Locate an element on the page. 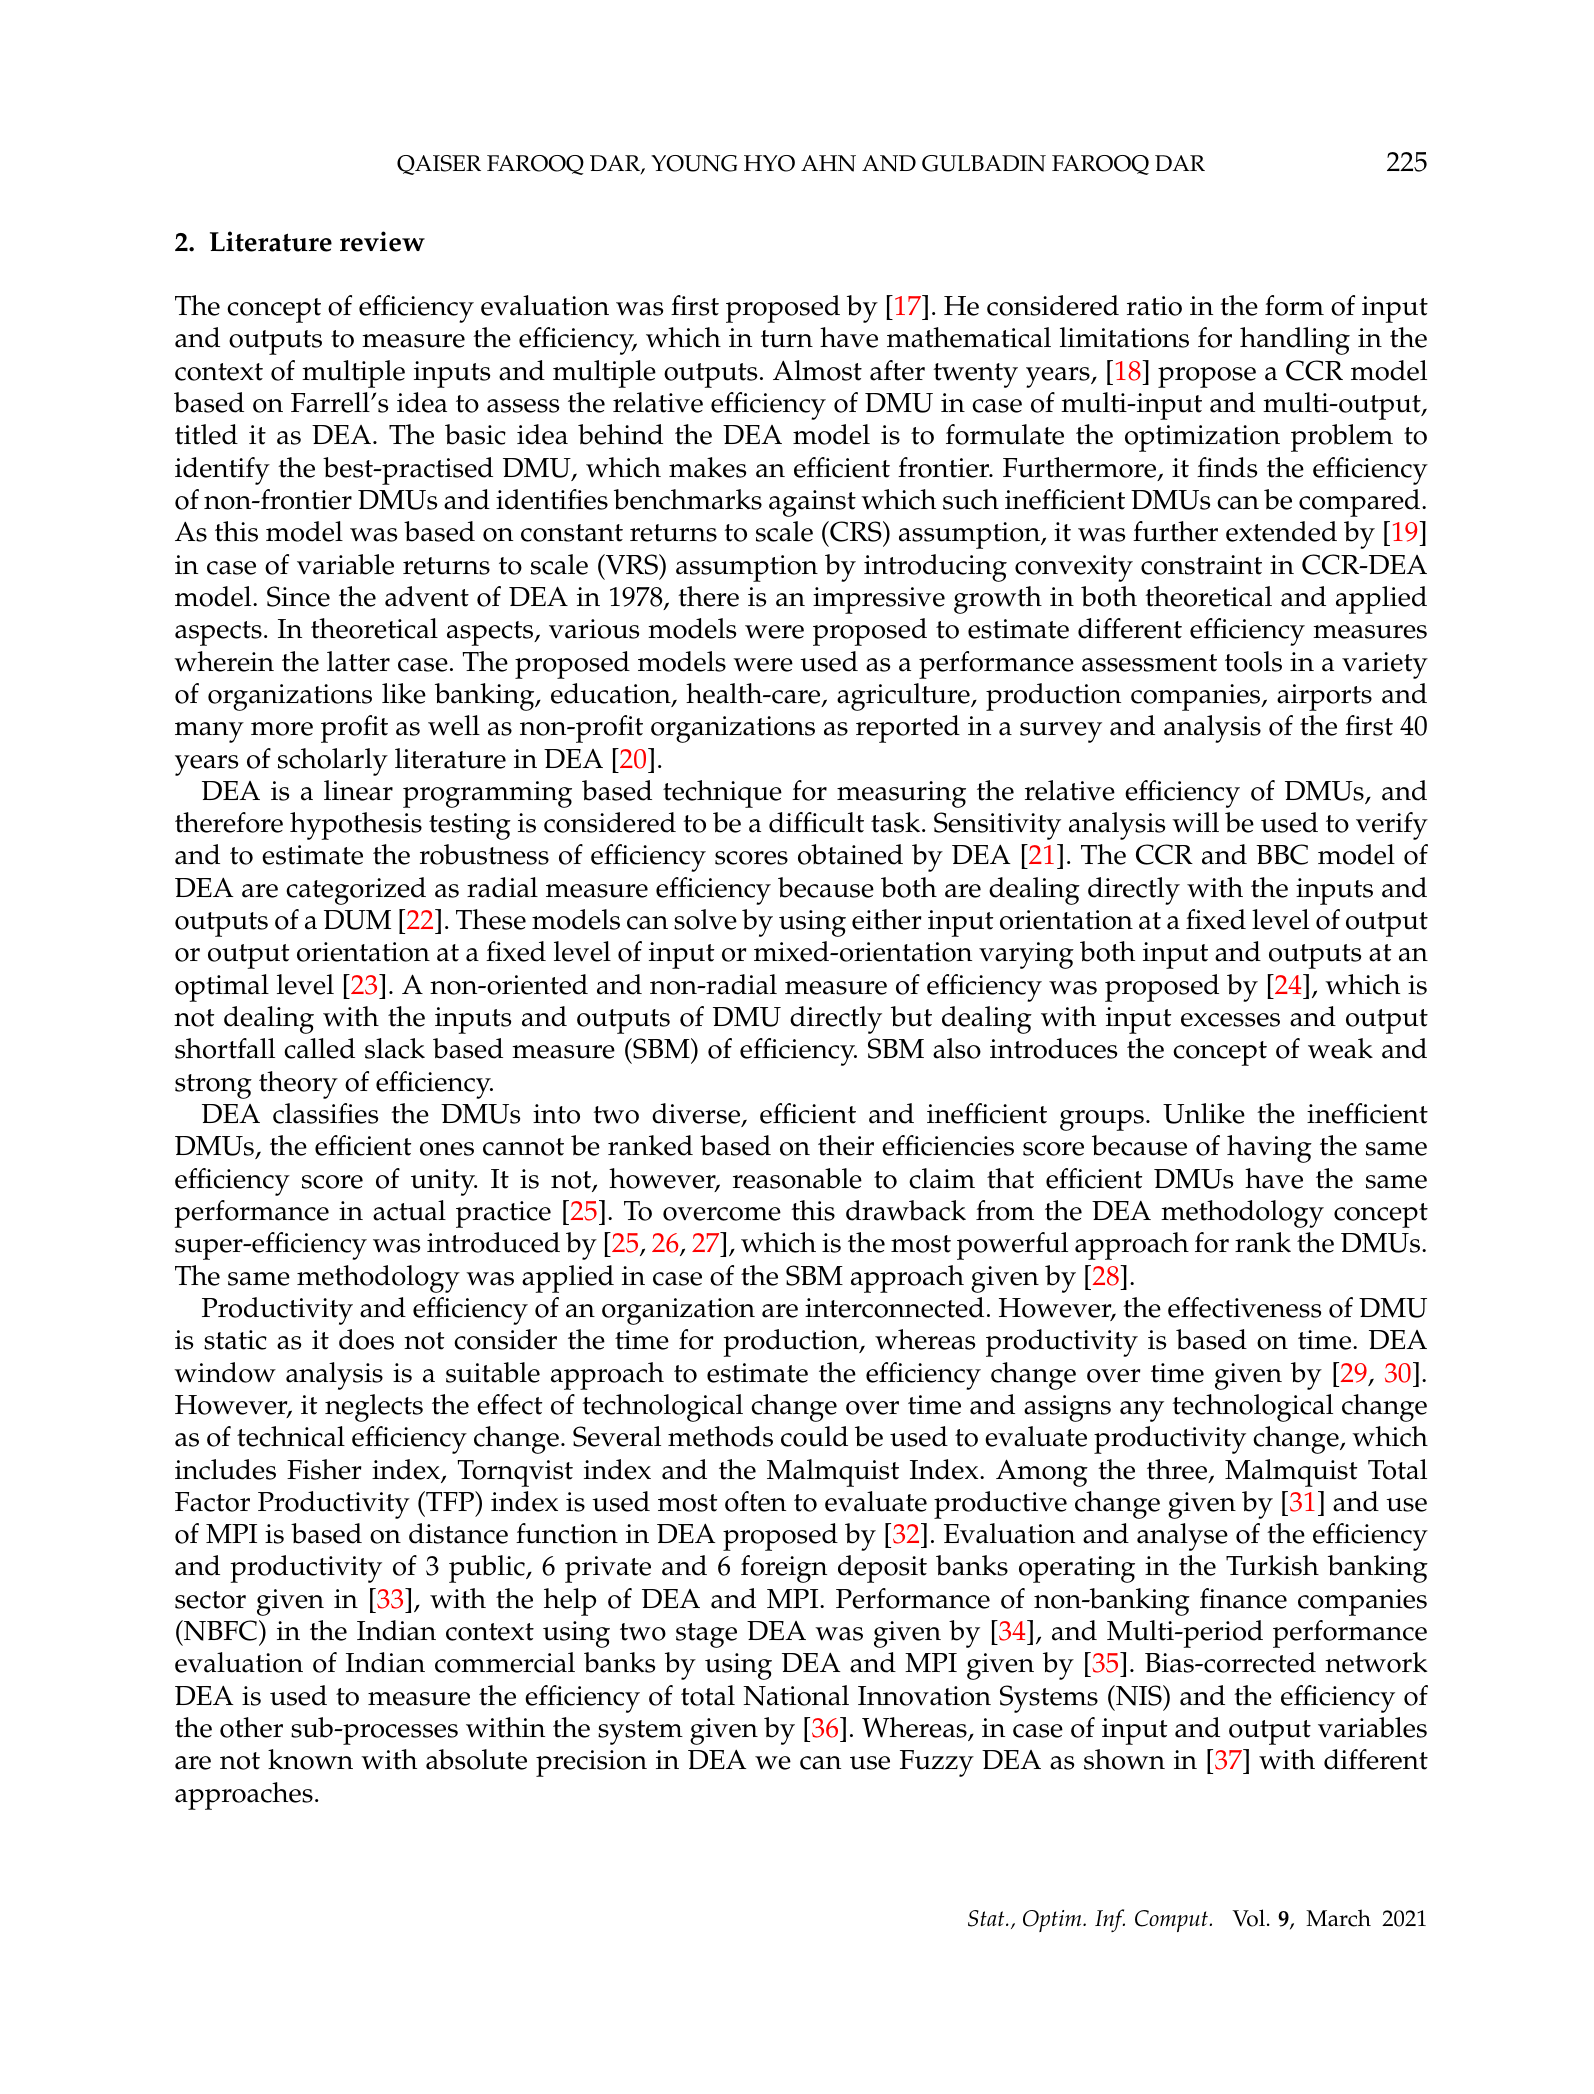 The width and height of the image is (1594, 2094). review is located at coordinates (382, 241).
